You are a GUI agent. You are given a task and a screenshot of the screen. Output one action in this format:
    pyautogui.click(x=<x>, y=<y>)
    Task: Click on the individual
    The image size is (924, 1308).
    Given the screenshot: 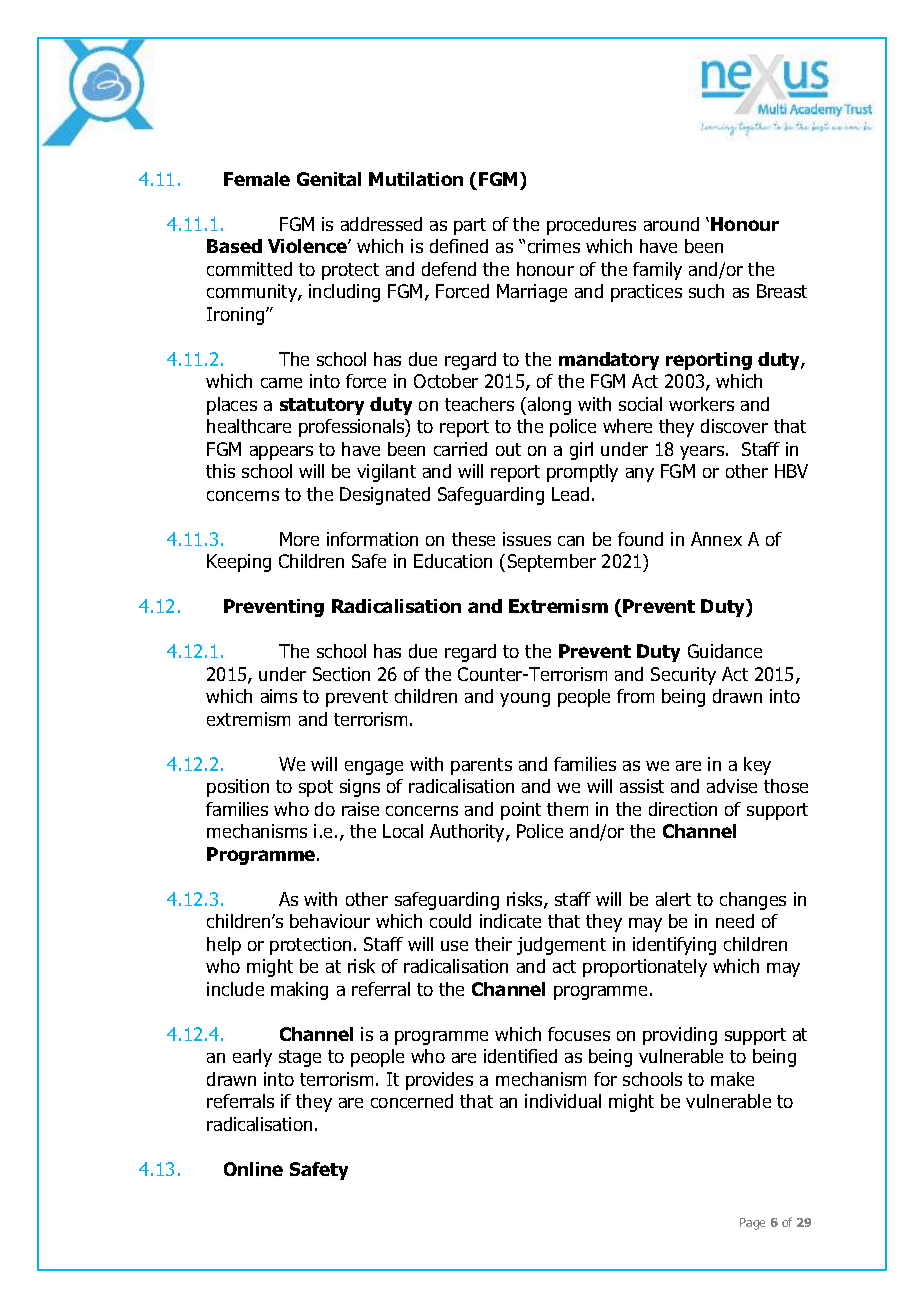 What is the action you would take?
    pyautogui.click(x=563, y=1101)
